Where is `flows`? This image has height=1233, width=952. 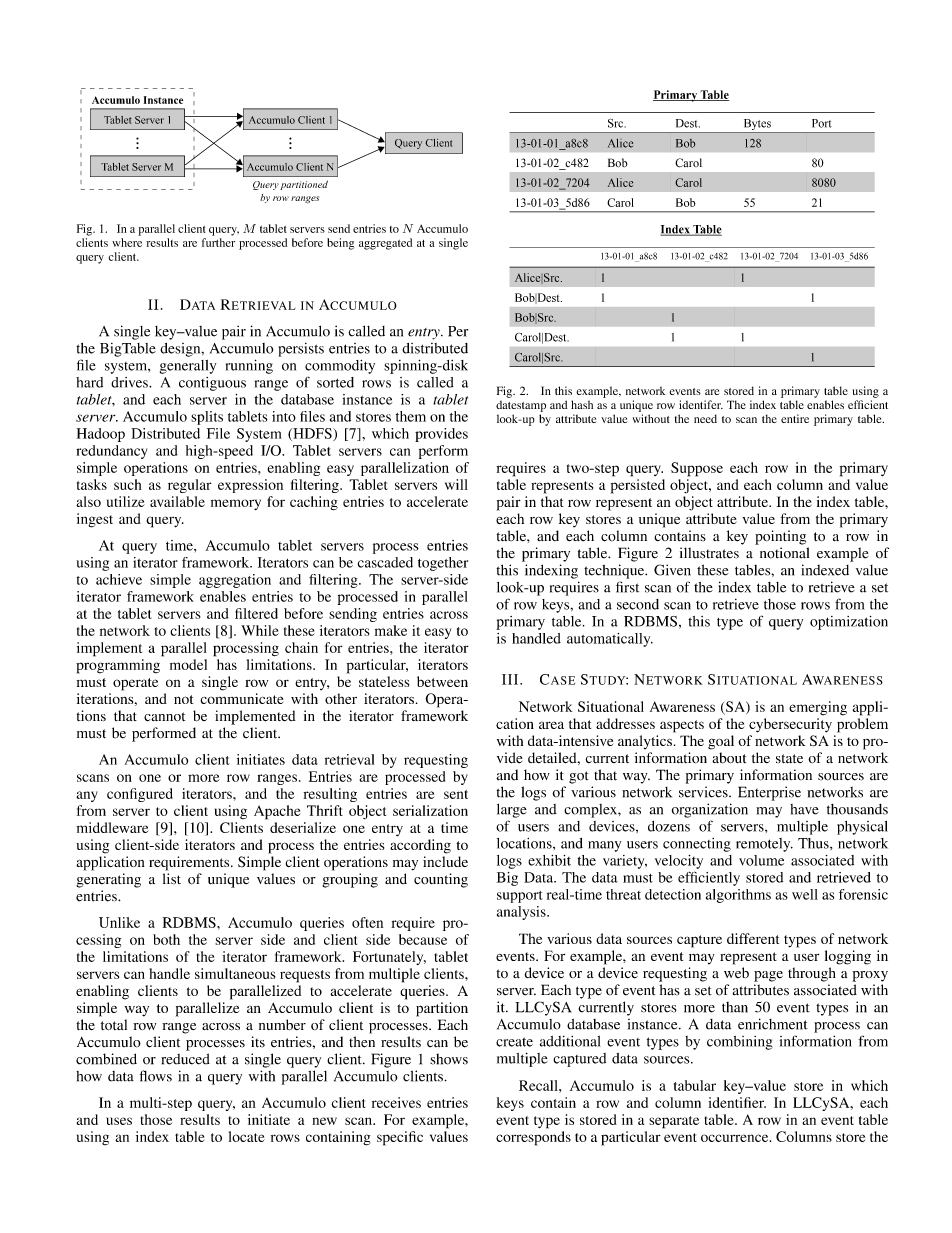 flows is located at coordinates (156, 1076).
